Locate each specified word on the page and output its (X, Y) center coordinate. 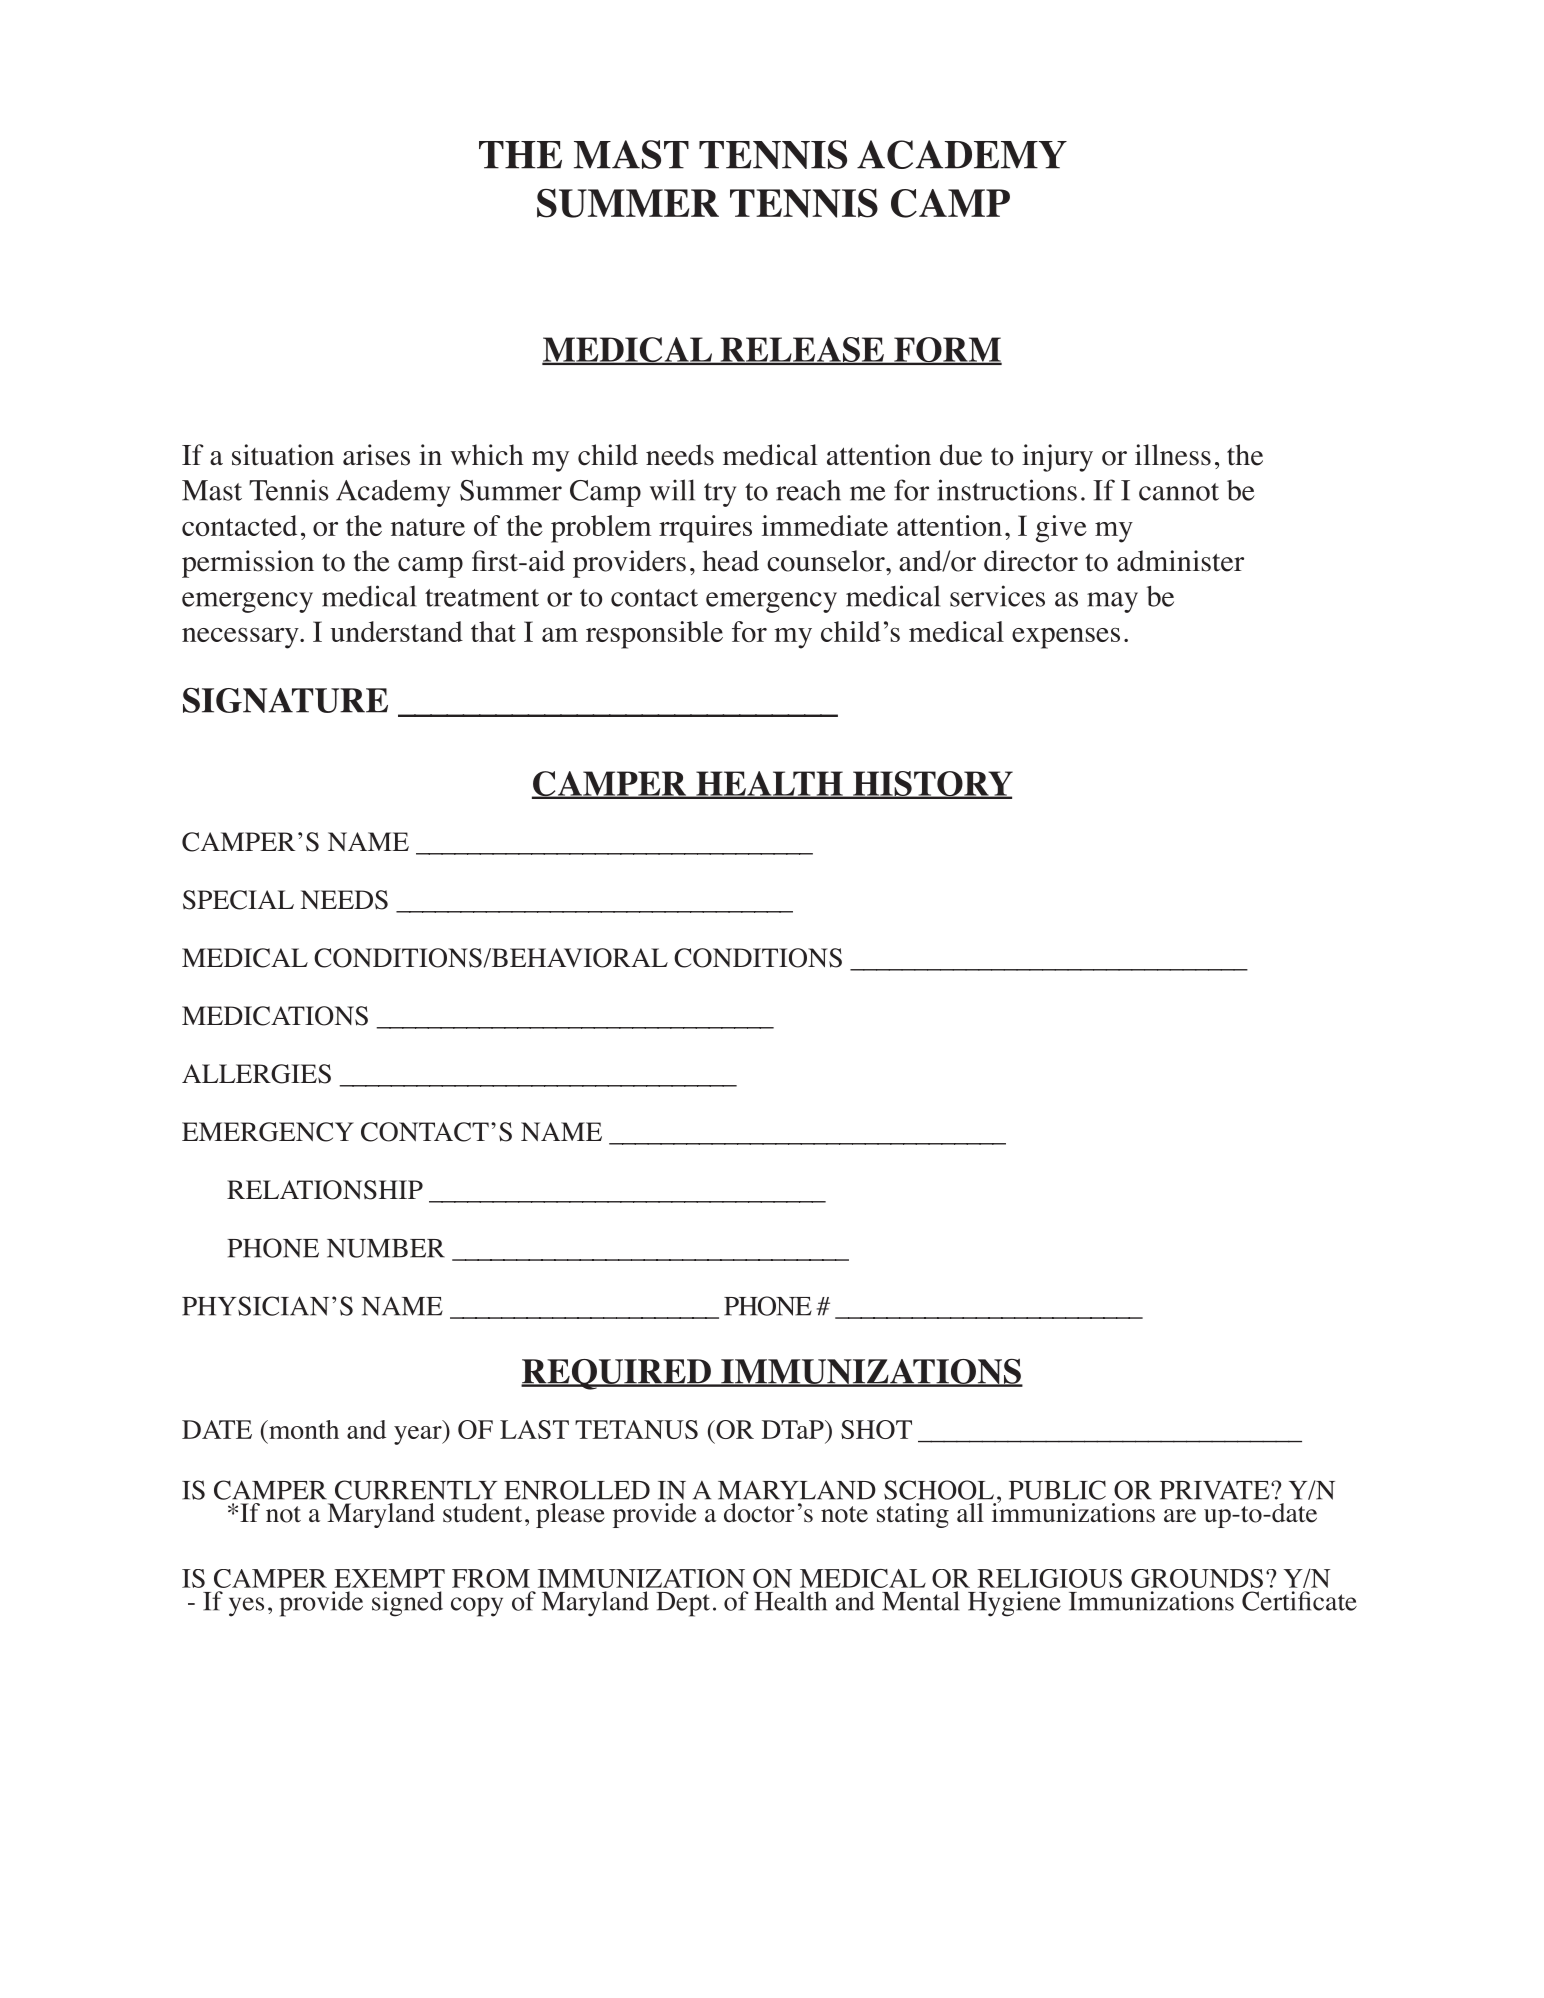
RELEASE (802, 350)
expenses (1066, 638)
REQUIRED (617, 1374)
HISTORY (932, 785)
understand (396, 631)
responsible (654, 635)
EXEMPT (389, 1578)
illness (1173, 455)
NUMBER (386, 1248)
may (1112, 602)
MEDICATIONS (275, 1016)
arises (376, 455)
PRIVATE (1216, 1490)
